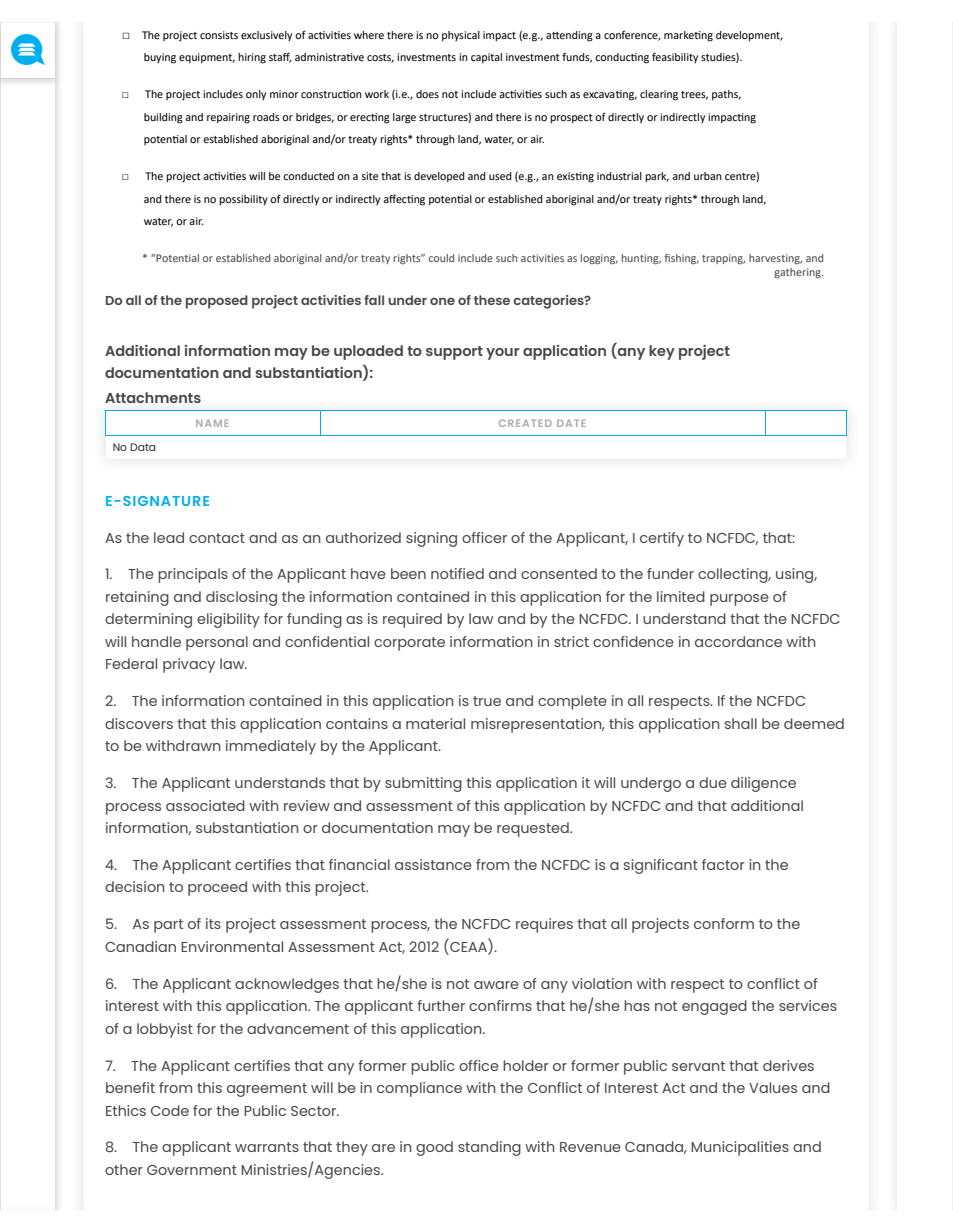 The height and width of the screenshot is (1232, 953). Describe the element at coordinates (662, 352) in the screenshot. I see `key` at that location.
